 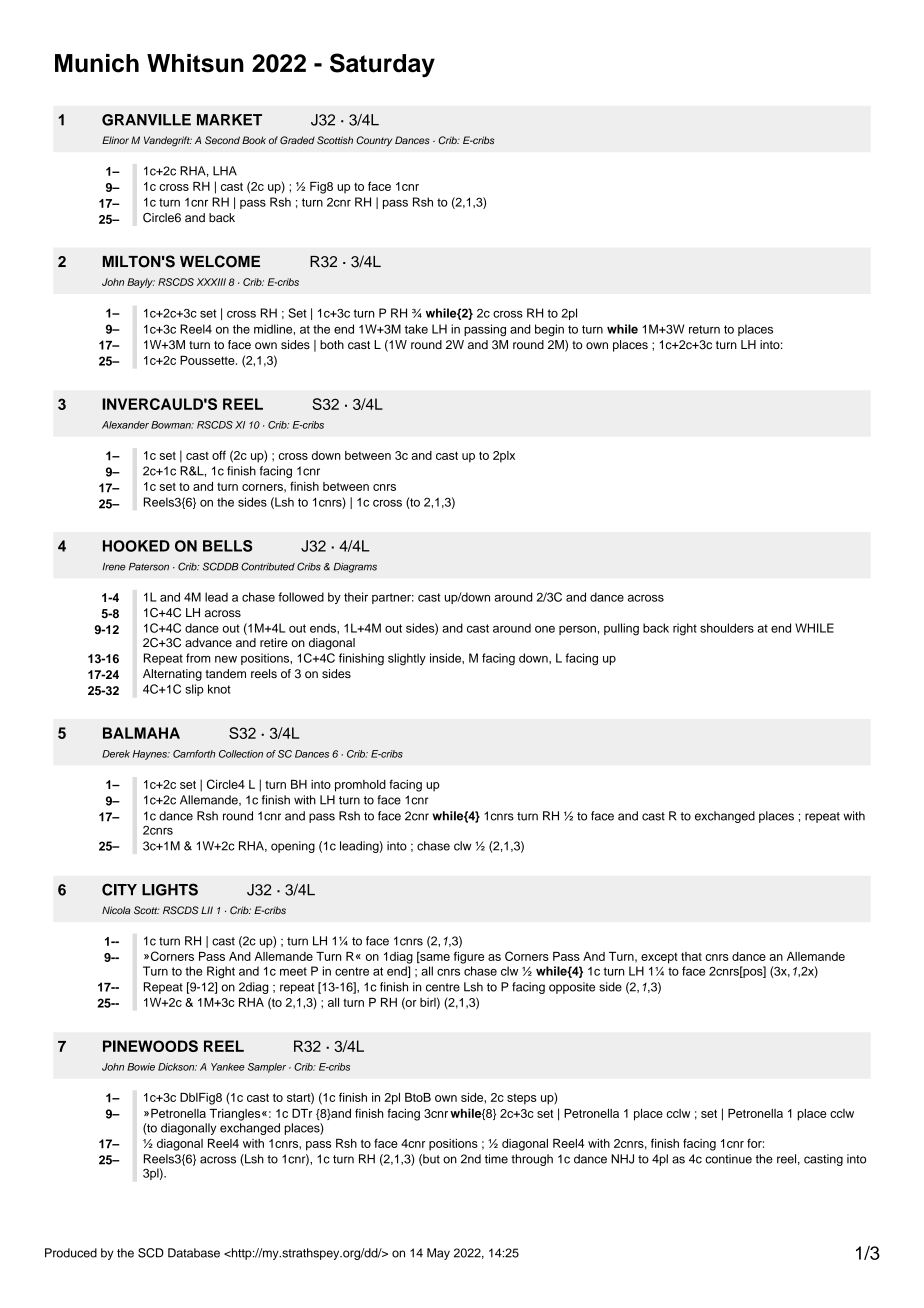 I want to click on May, so click(x=438, y=1254).
